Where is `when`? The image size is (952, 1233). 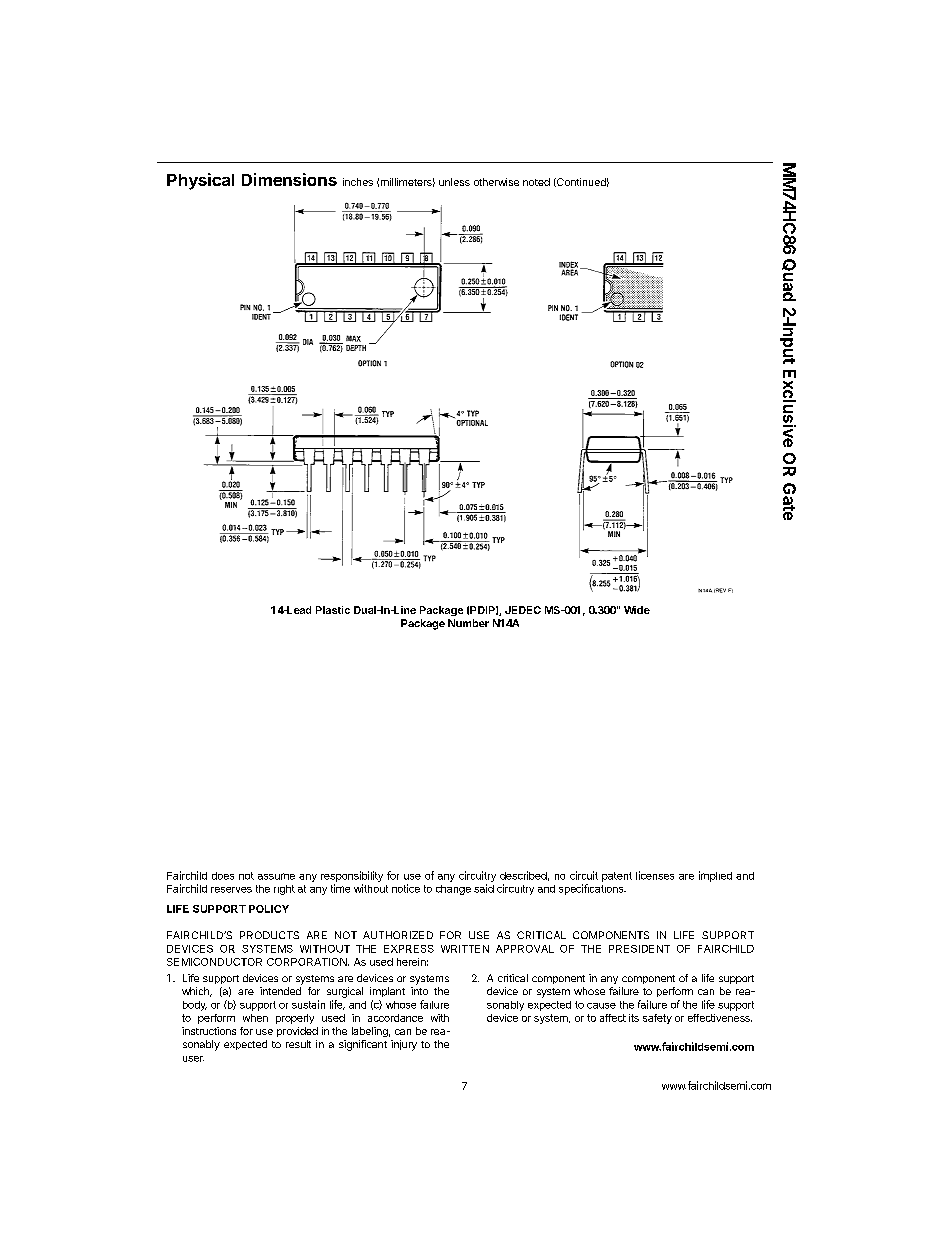 when is located at coordinates (255, 1018).
